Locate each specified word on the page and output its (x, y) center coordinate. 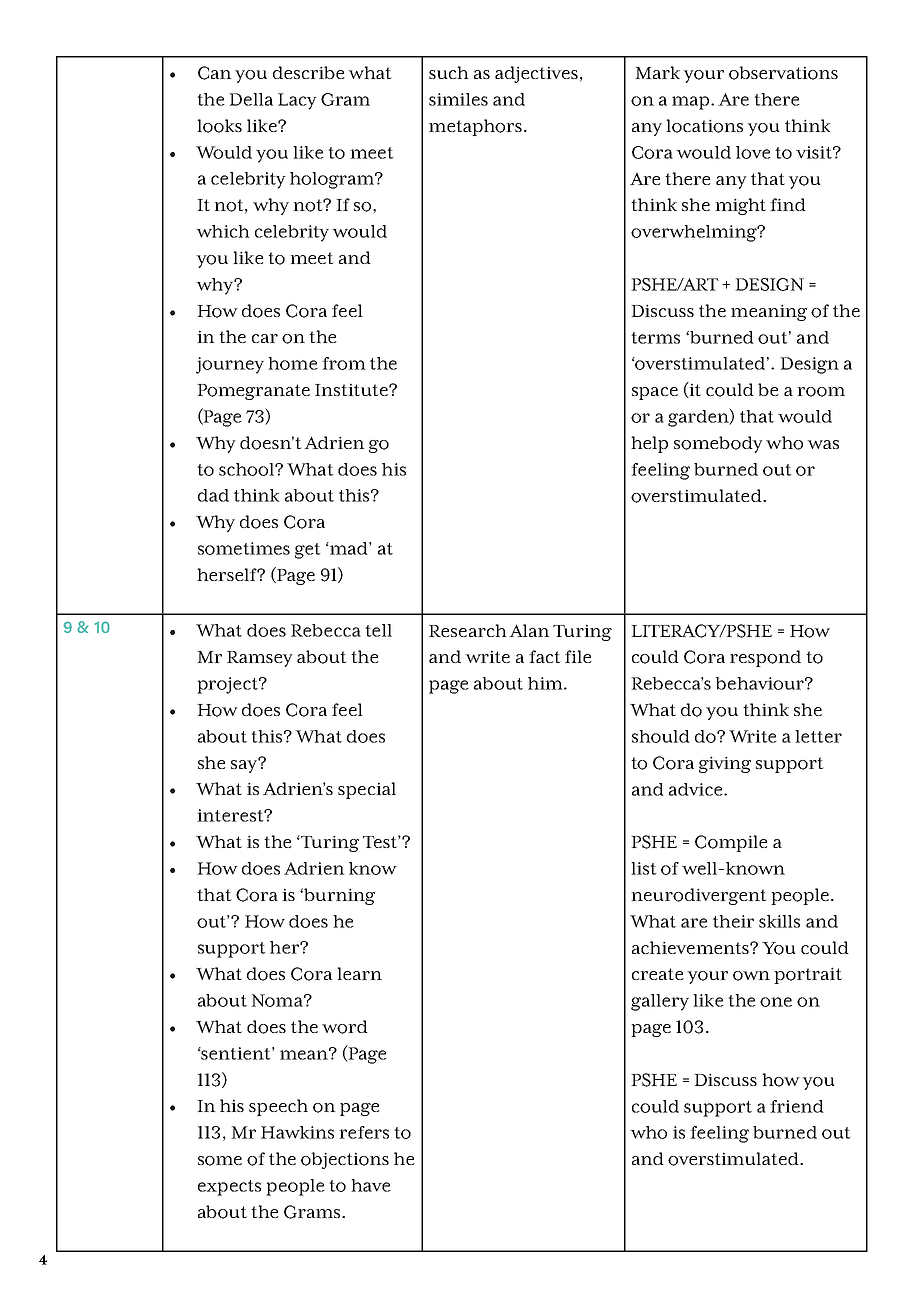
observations (783, 73)
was (823, 444)
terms (655, 338)
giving (725, 764)
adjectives (536, 74)
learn (359, 973)
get (308, 551)
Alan (529, 630)
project (228, 685)
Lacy (297, 101)
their (733, 921)
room (821, 392)
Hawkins (297, 1132)
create (658, 974)
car (265, 338)
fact (544, 656)
